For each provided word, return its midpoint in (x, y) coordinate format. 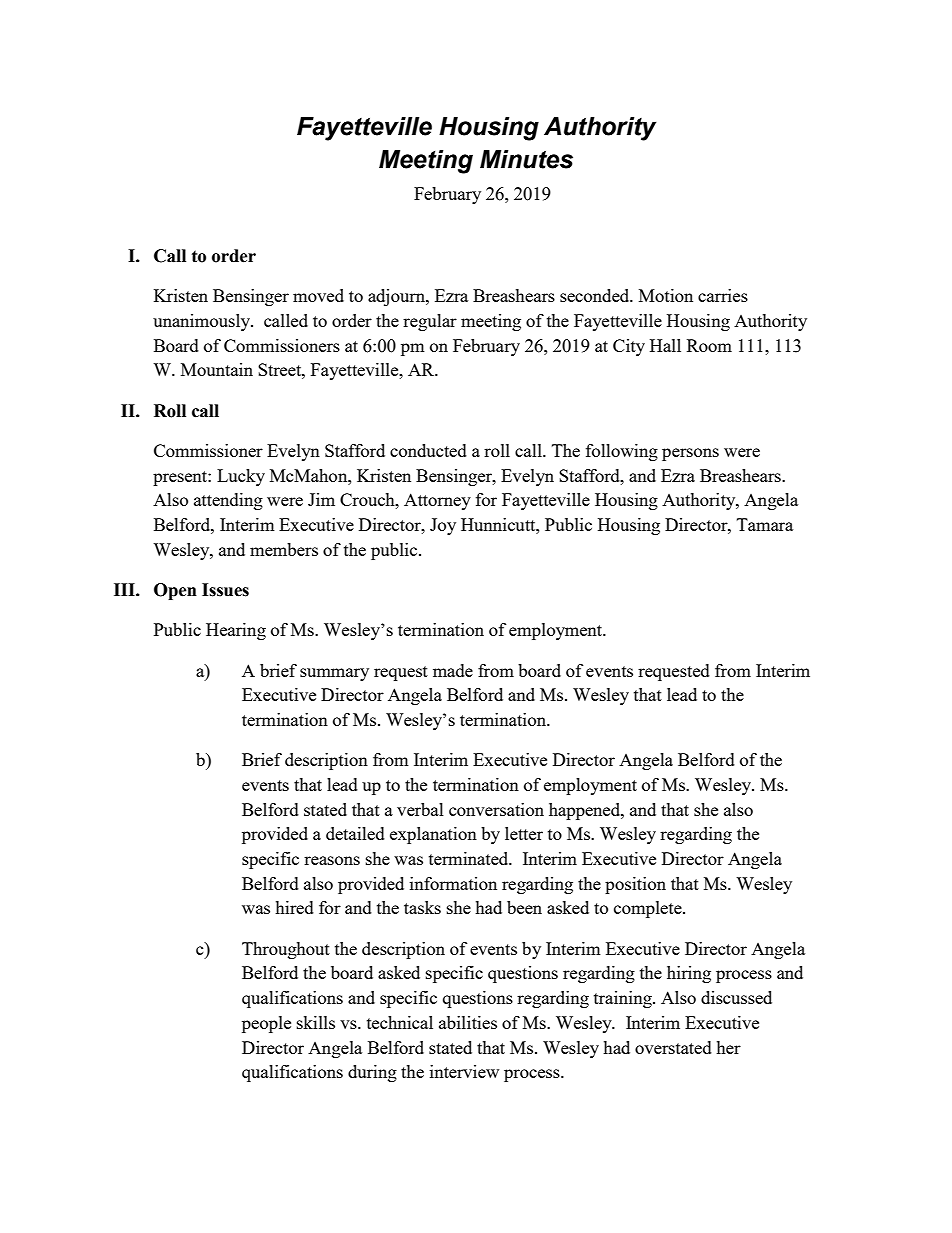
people (266, 1024)
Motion (666, 295)
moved (318, 295)
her (728, 1047)
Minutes (526, 159)
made (453, 670)
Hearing (236, 631)
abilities (468, 1022)
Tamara (765, 524)
